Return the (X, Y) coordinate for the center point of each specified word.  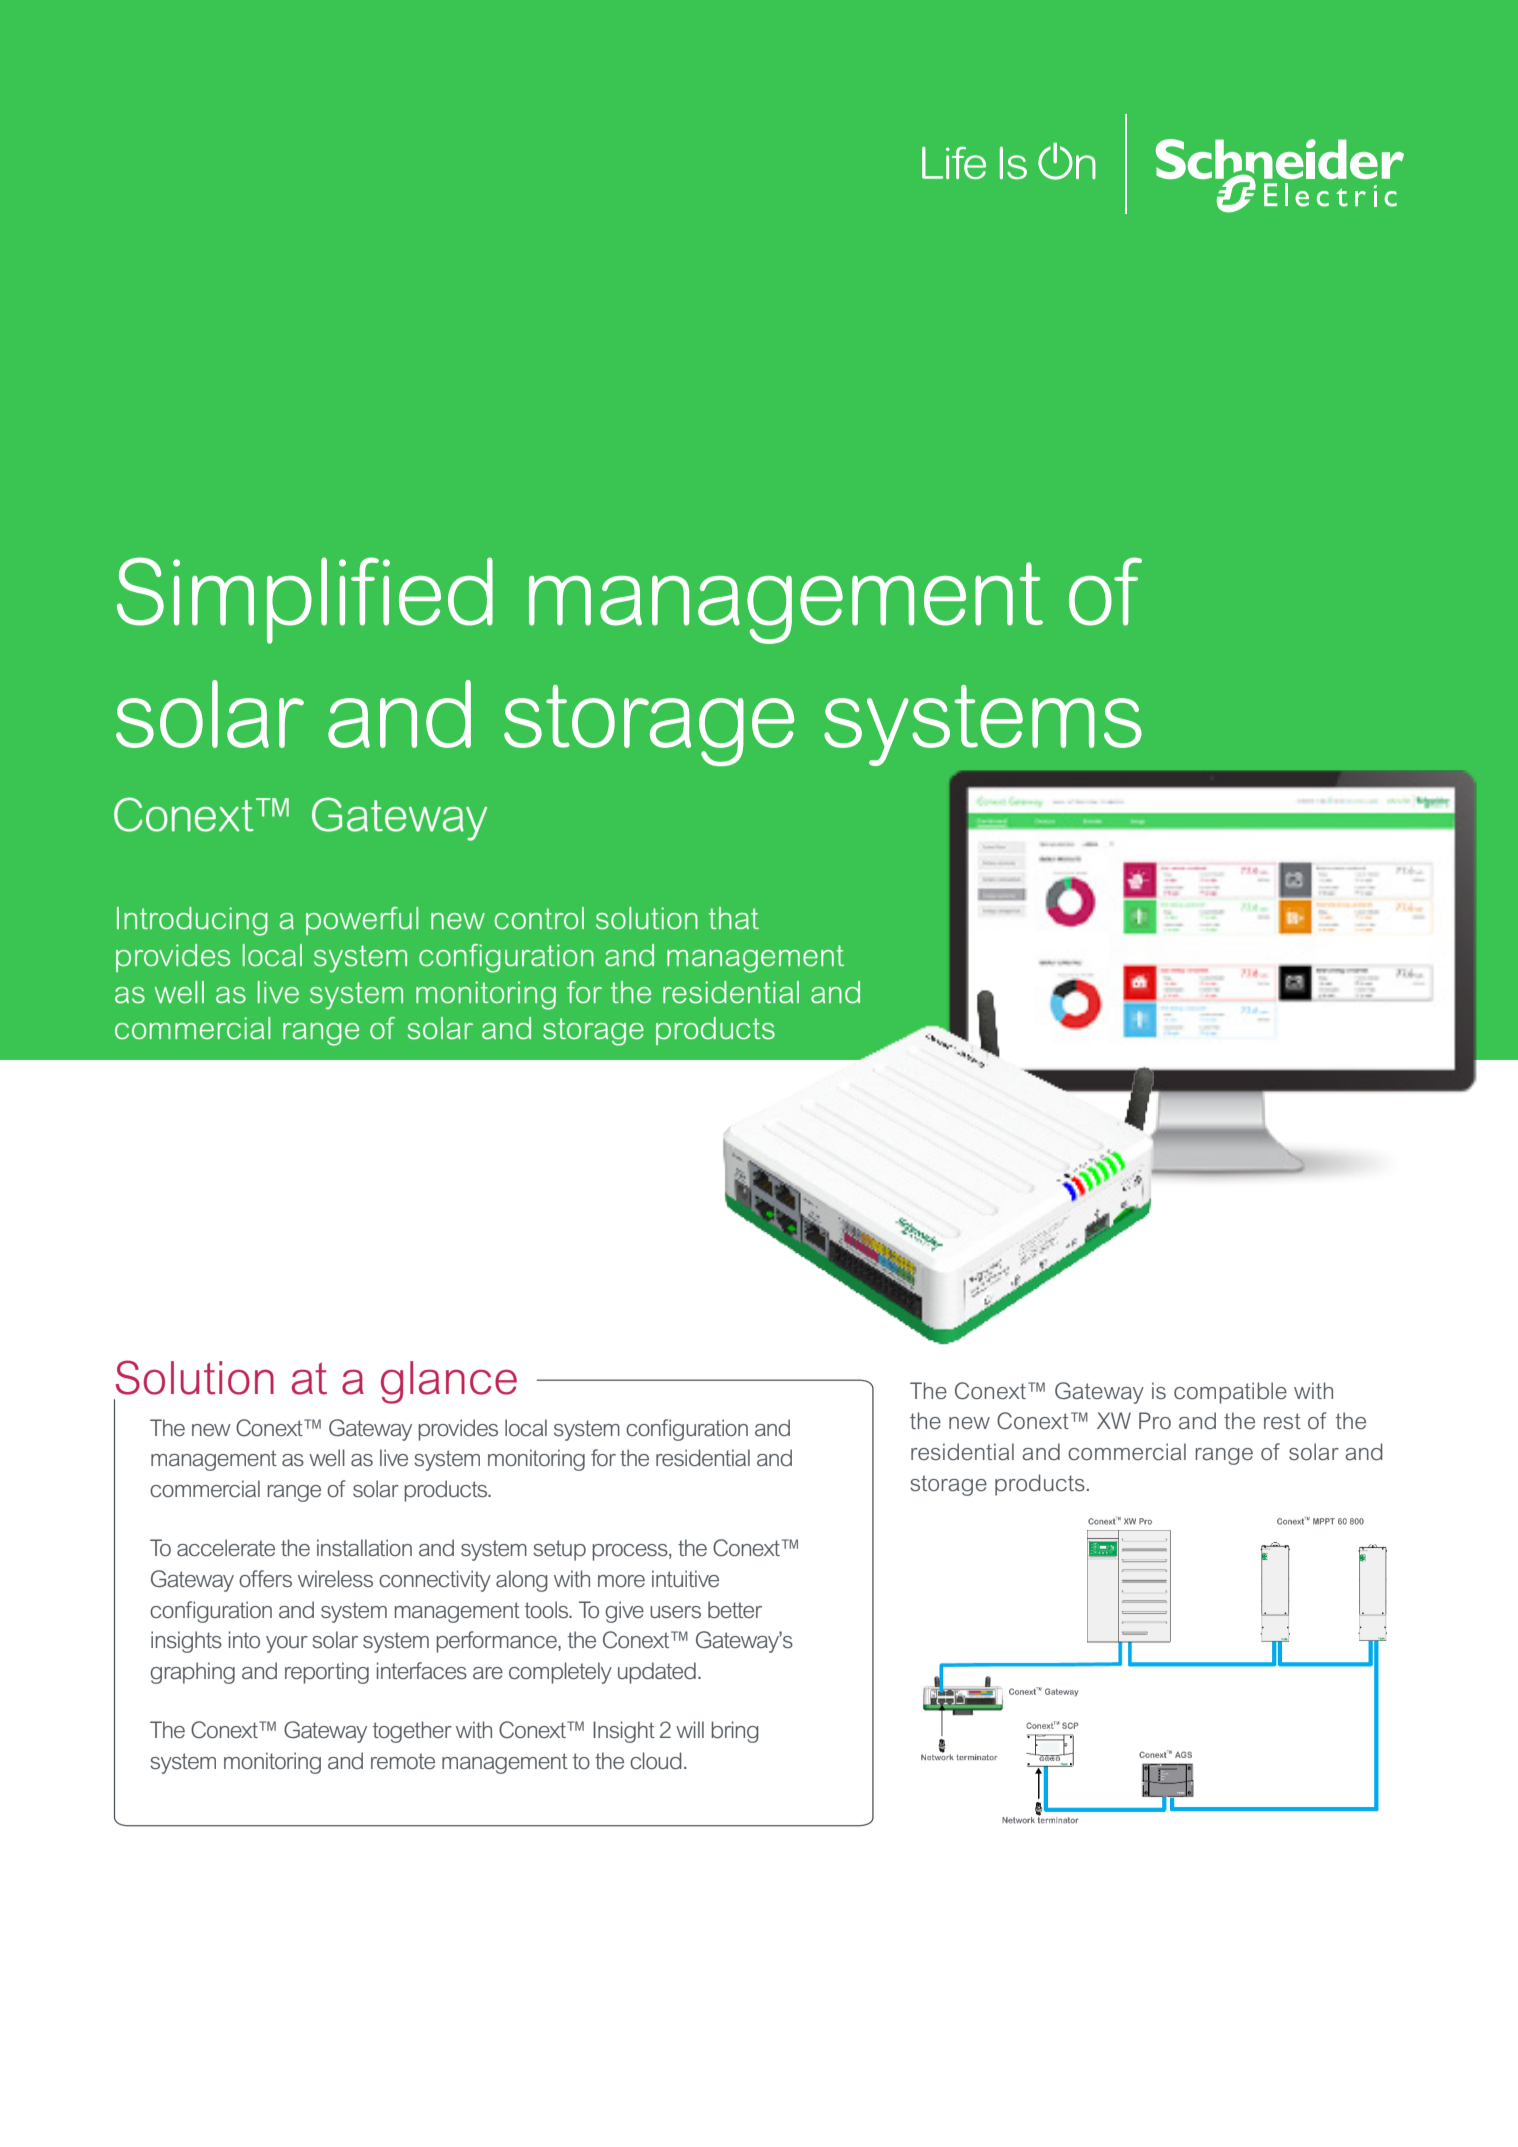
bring (735, 1732)
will (690, 1729)
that (734, 918)
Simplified (305, 600)
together (412, 1732)
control (539, 918)
